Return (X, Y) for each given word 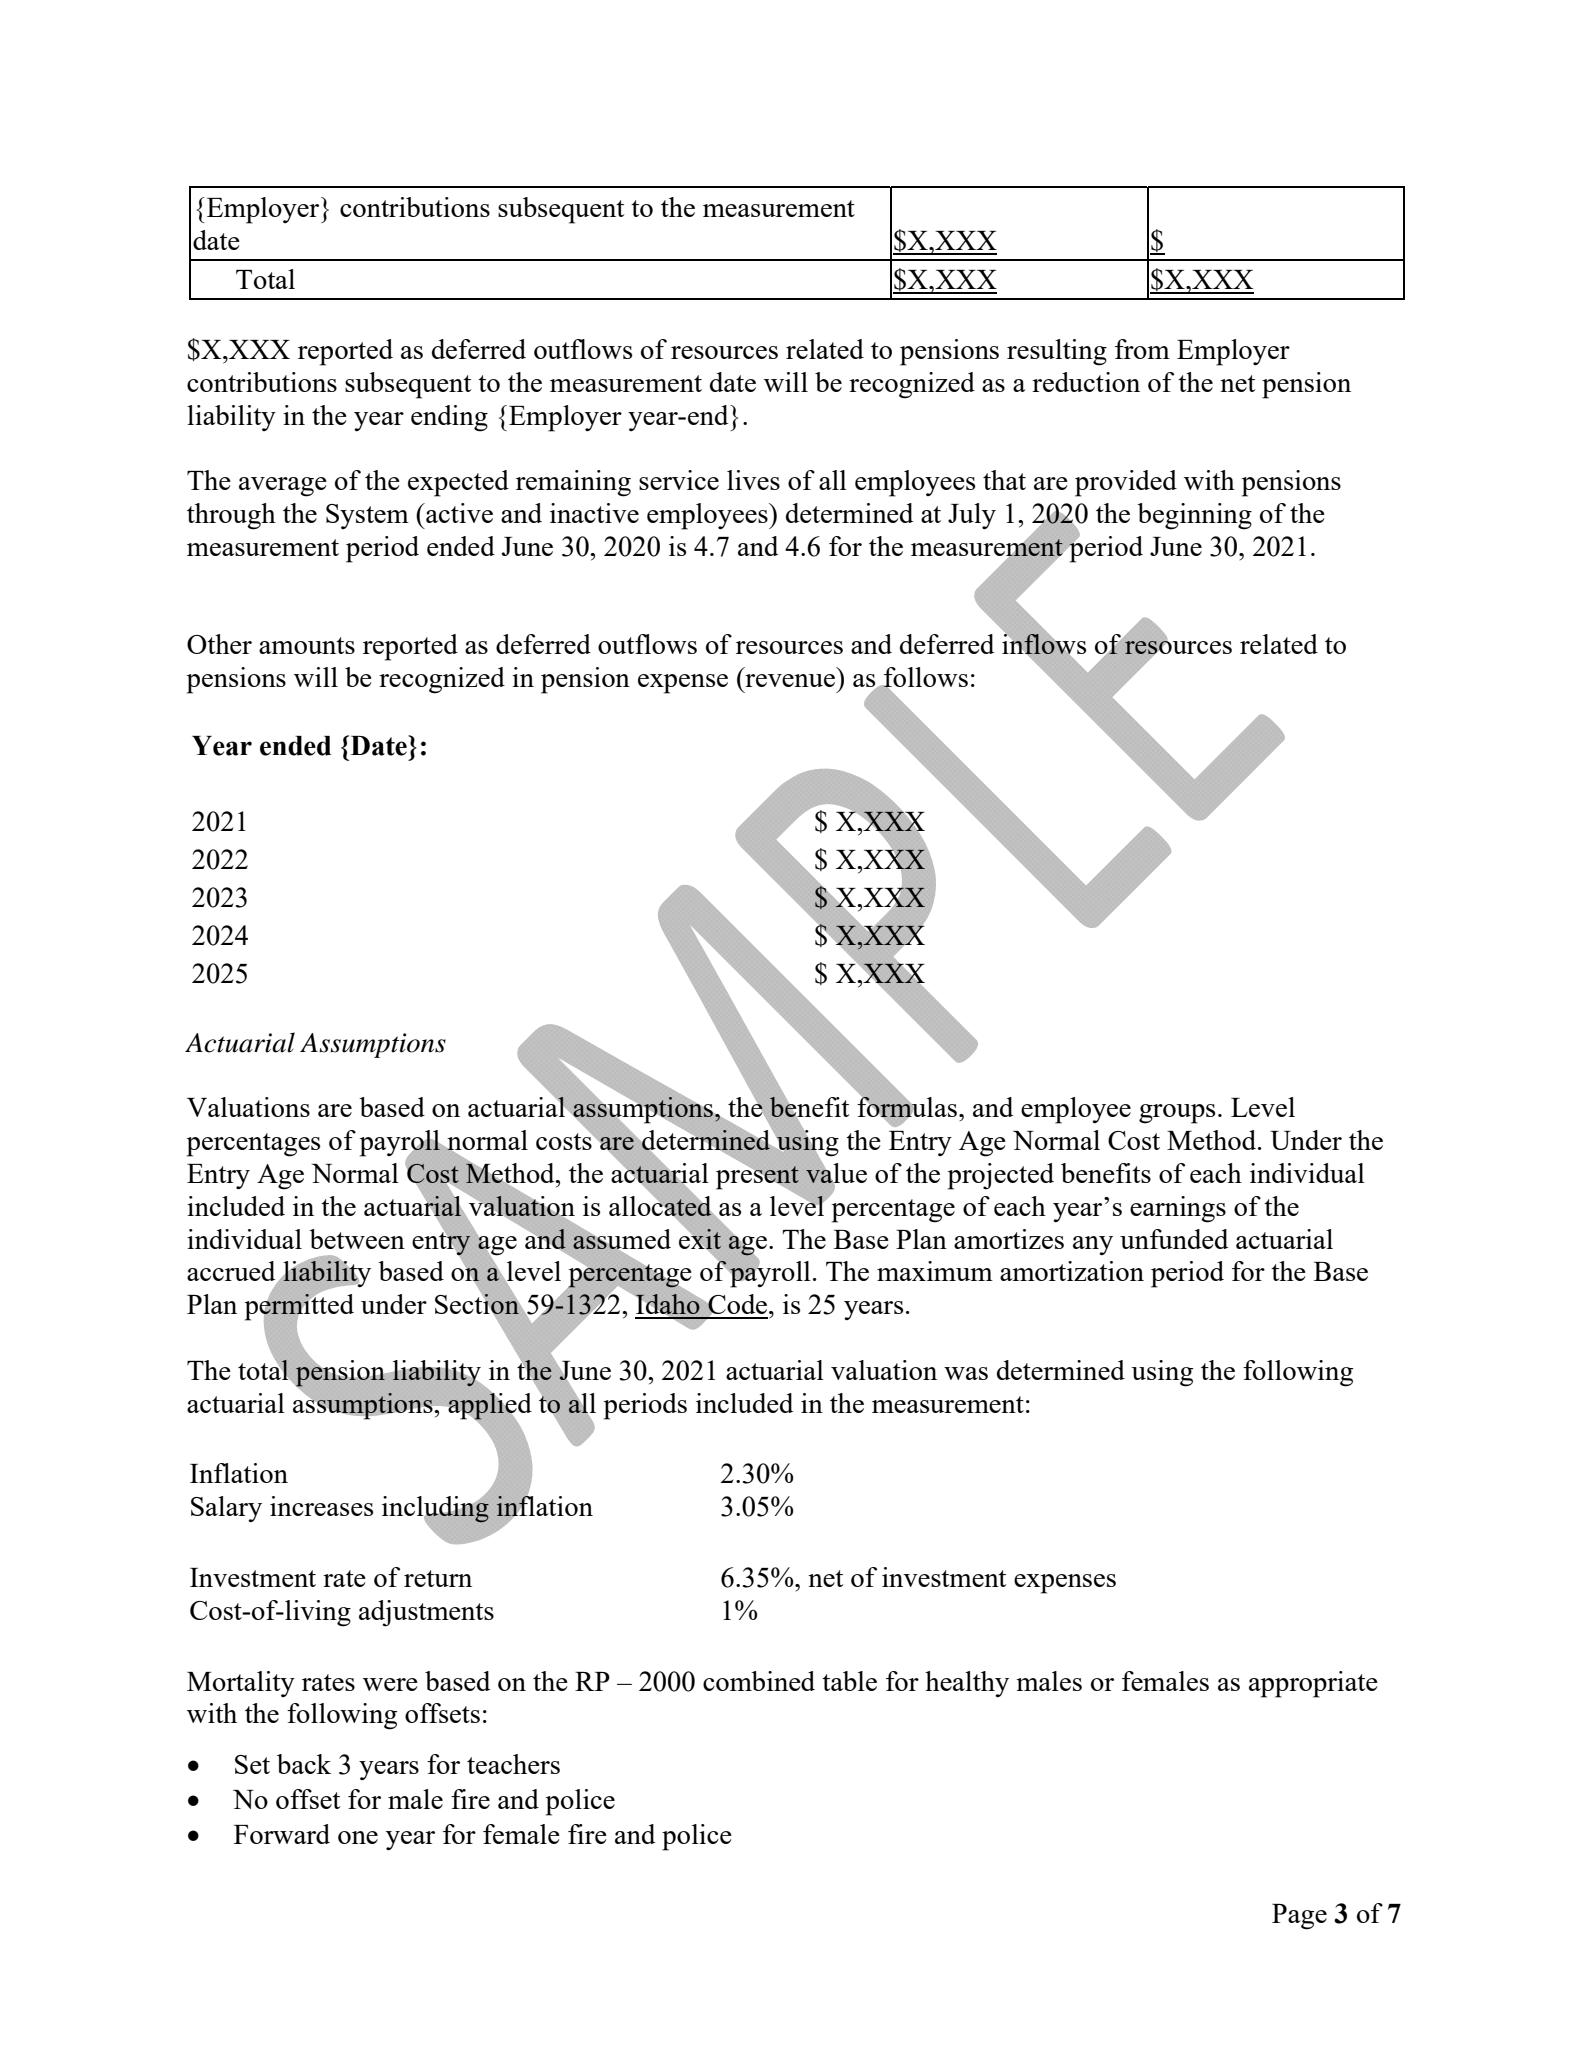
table (849, 1681)
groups (1177, 1114)
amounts (307, 645)
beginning (1194, 516)
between (357, 1239)
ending (449, 418)
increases (321, 1506)
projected (1001, 1176)
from (1142, 349)
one (358, 1837)
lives (753, 480)
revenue (790, 680)
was (966, 1373)
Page (1299, 1917)
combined (759, 1681)
